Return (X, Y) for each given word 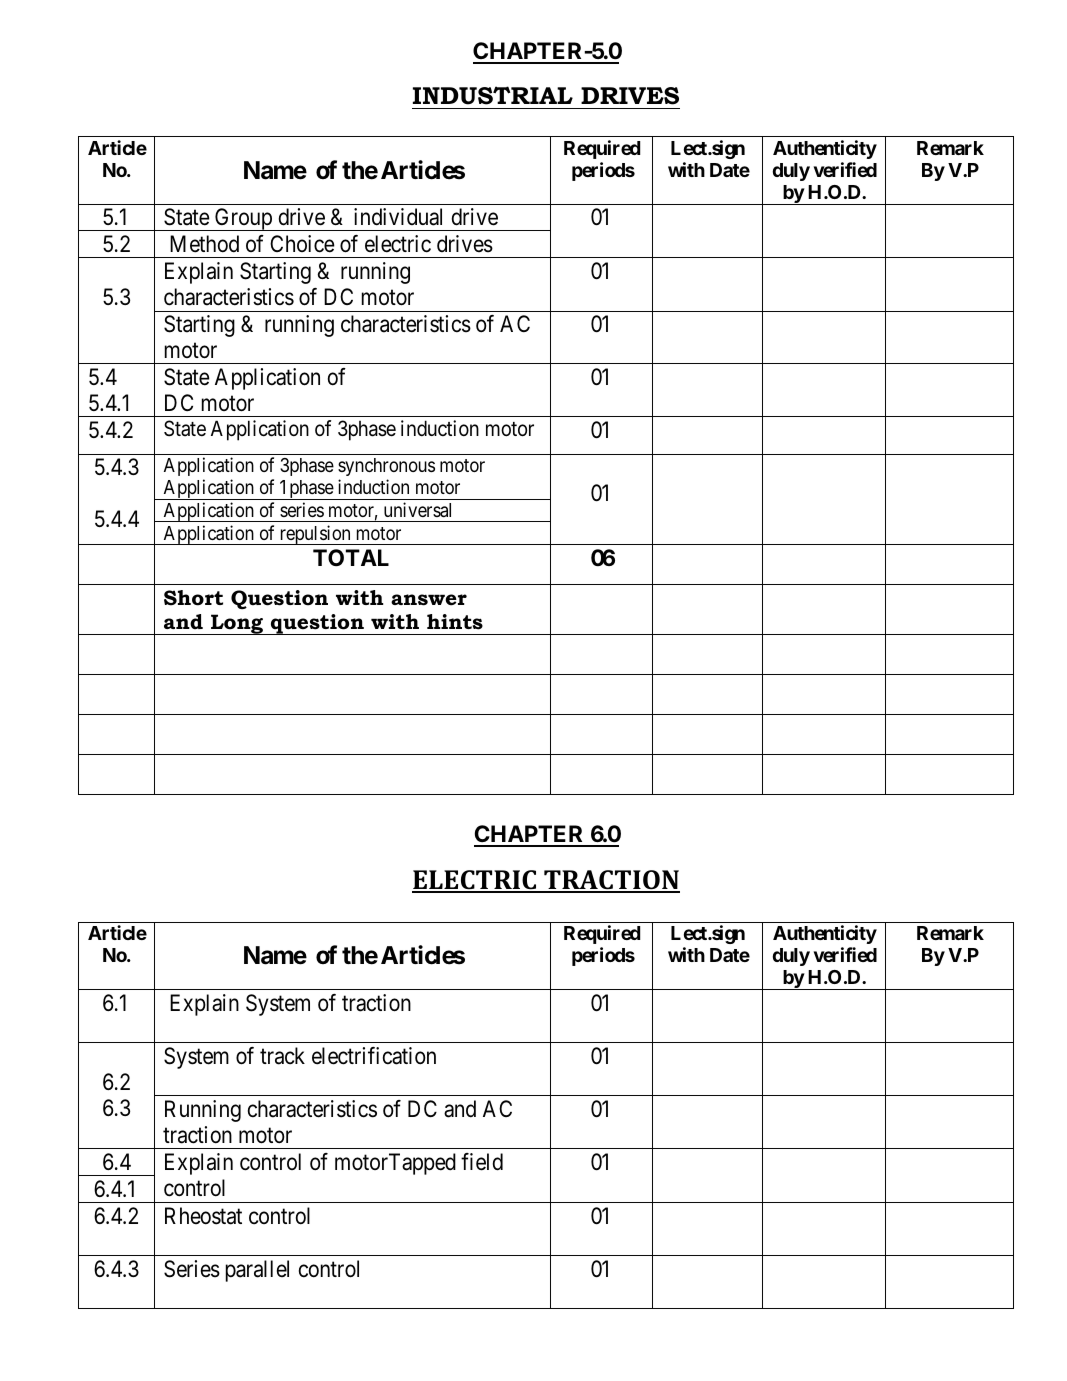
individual (398, 217)
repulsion (315, 535)
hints (455, 622)
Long (237, 624)
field (482, 1162)
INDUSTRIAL (493, 95)
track (282, 1056)
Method (204, 244)
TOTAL (351, 557)
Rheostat (203, 1216)
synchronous (386, 467)
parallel (257, 1271)
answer (429, 600)
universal (417, 509)
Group (243, 219)
